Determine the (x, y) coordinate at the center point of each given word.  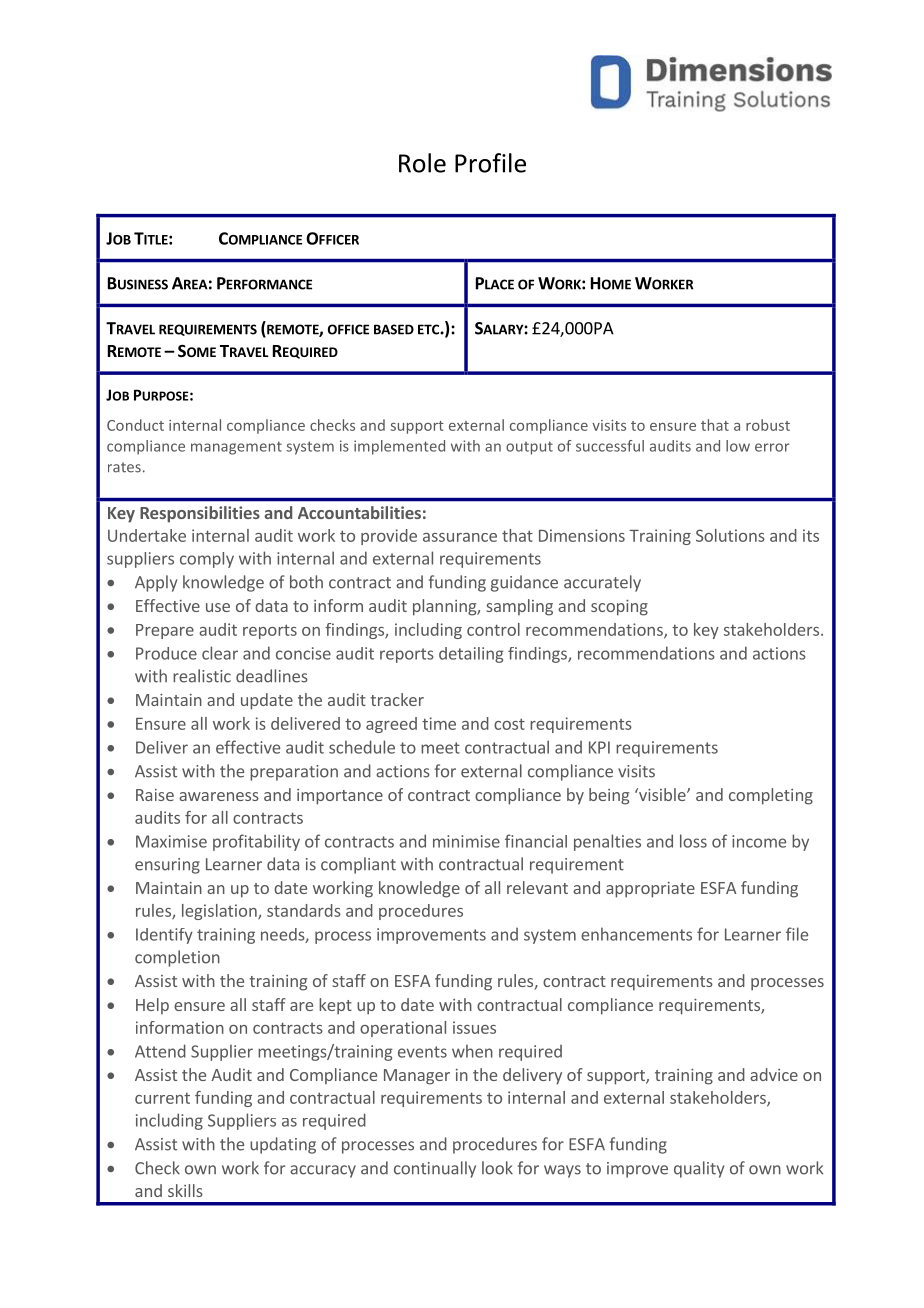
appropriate (650, 890)
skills (185, 1190)
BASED (394, 329)
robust (768, 425)
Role (422, 163)
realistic (202, 676)
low (738, 446)
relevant (537, 887)
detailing (471, 655)
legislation (220, 912)
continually (435, 1169)
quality (699, 1169)
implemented (399, 447)
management (236, 448)
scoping (619, 608)
